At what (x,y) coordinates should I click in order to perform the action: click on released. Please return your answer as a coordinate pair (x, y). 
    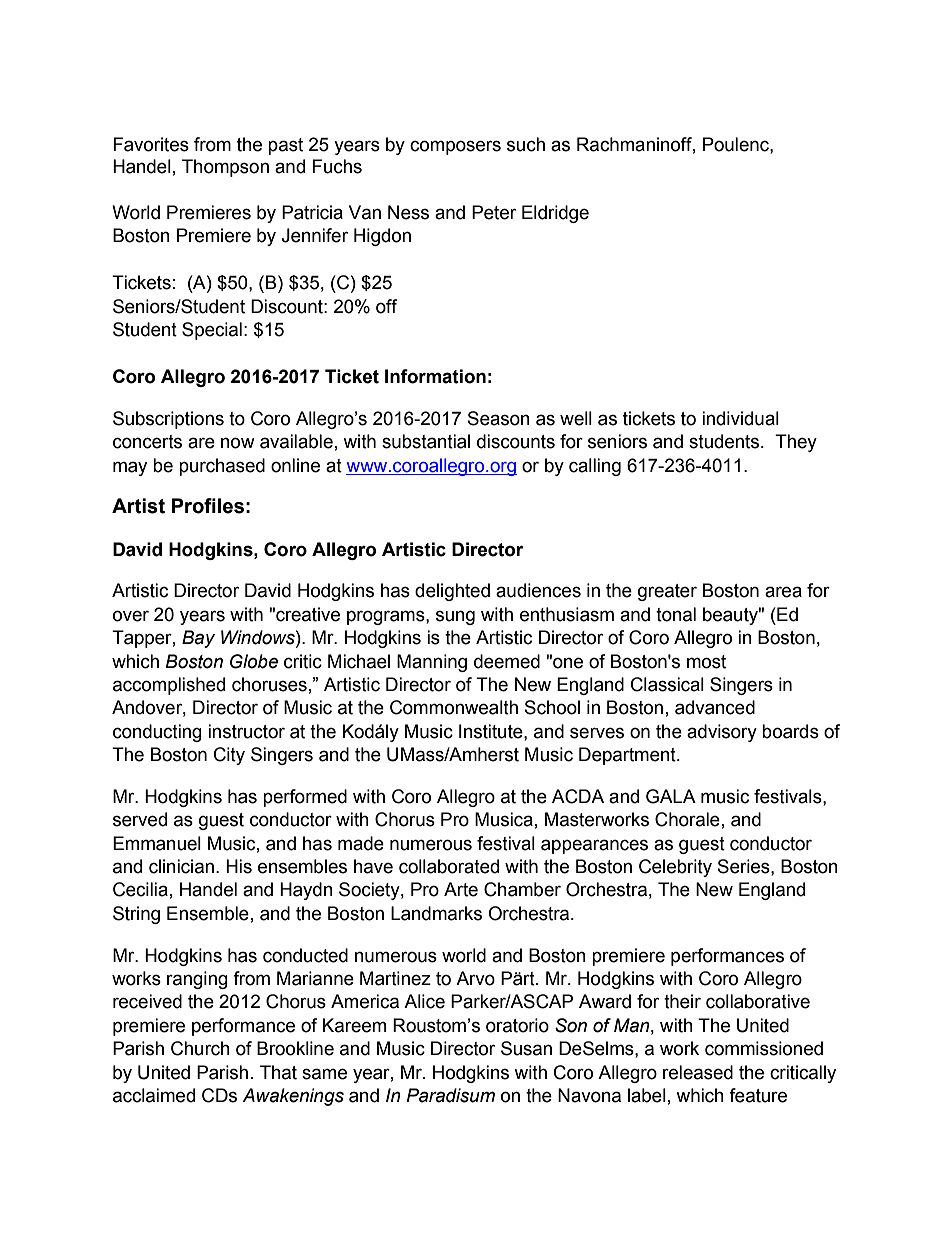
    Looking at the image, I should click on (698, 1072).
